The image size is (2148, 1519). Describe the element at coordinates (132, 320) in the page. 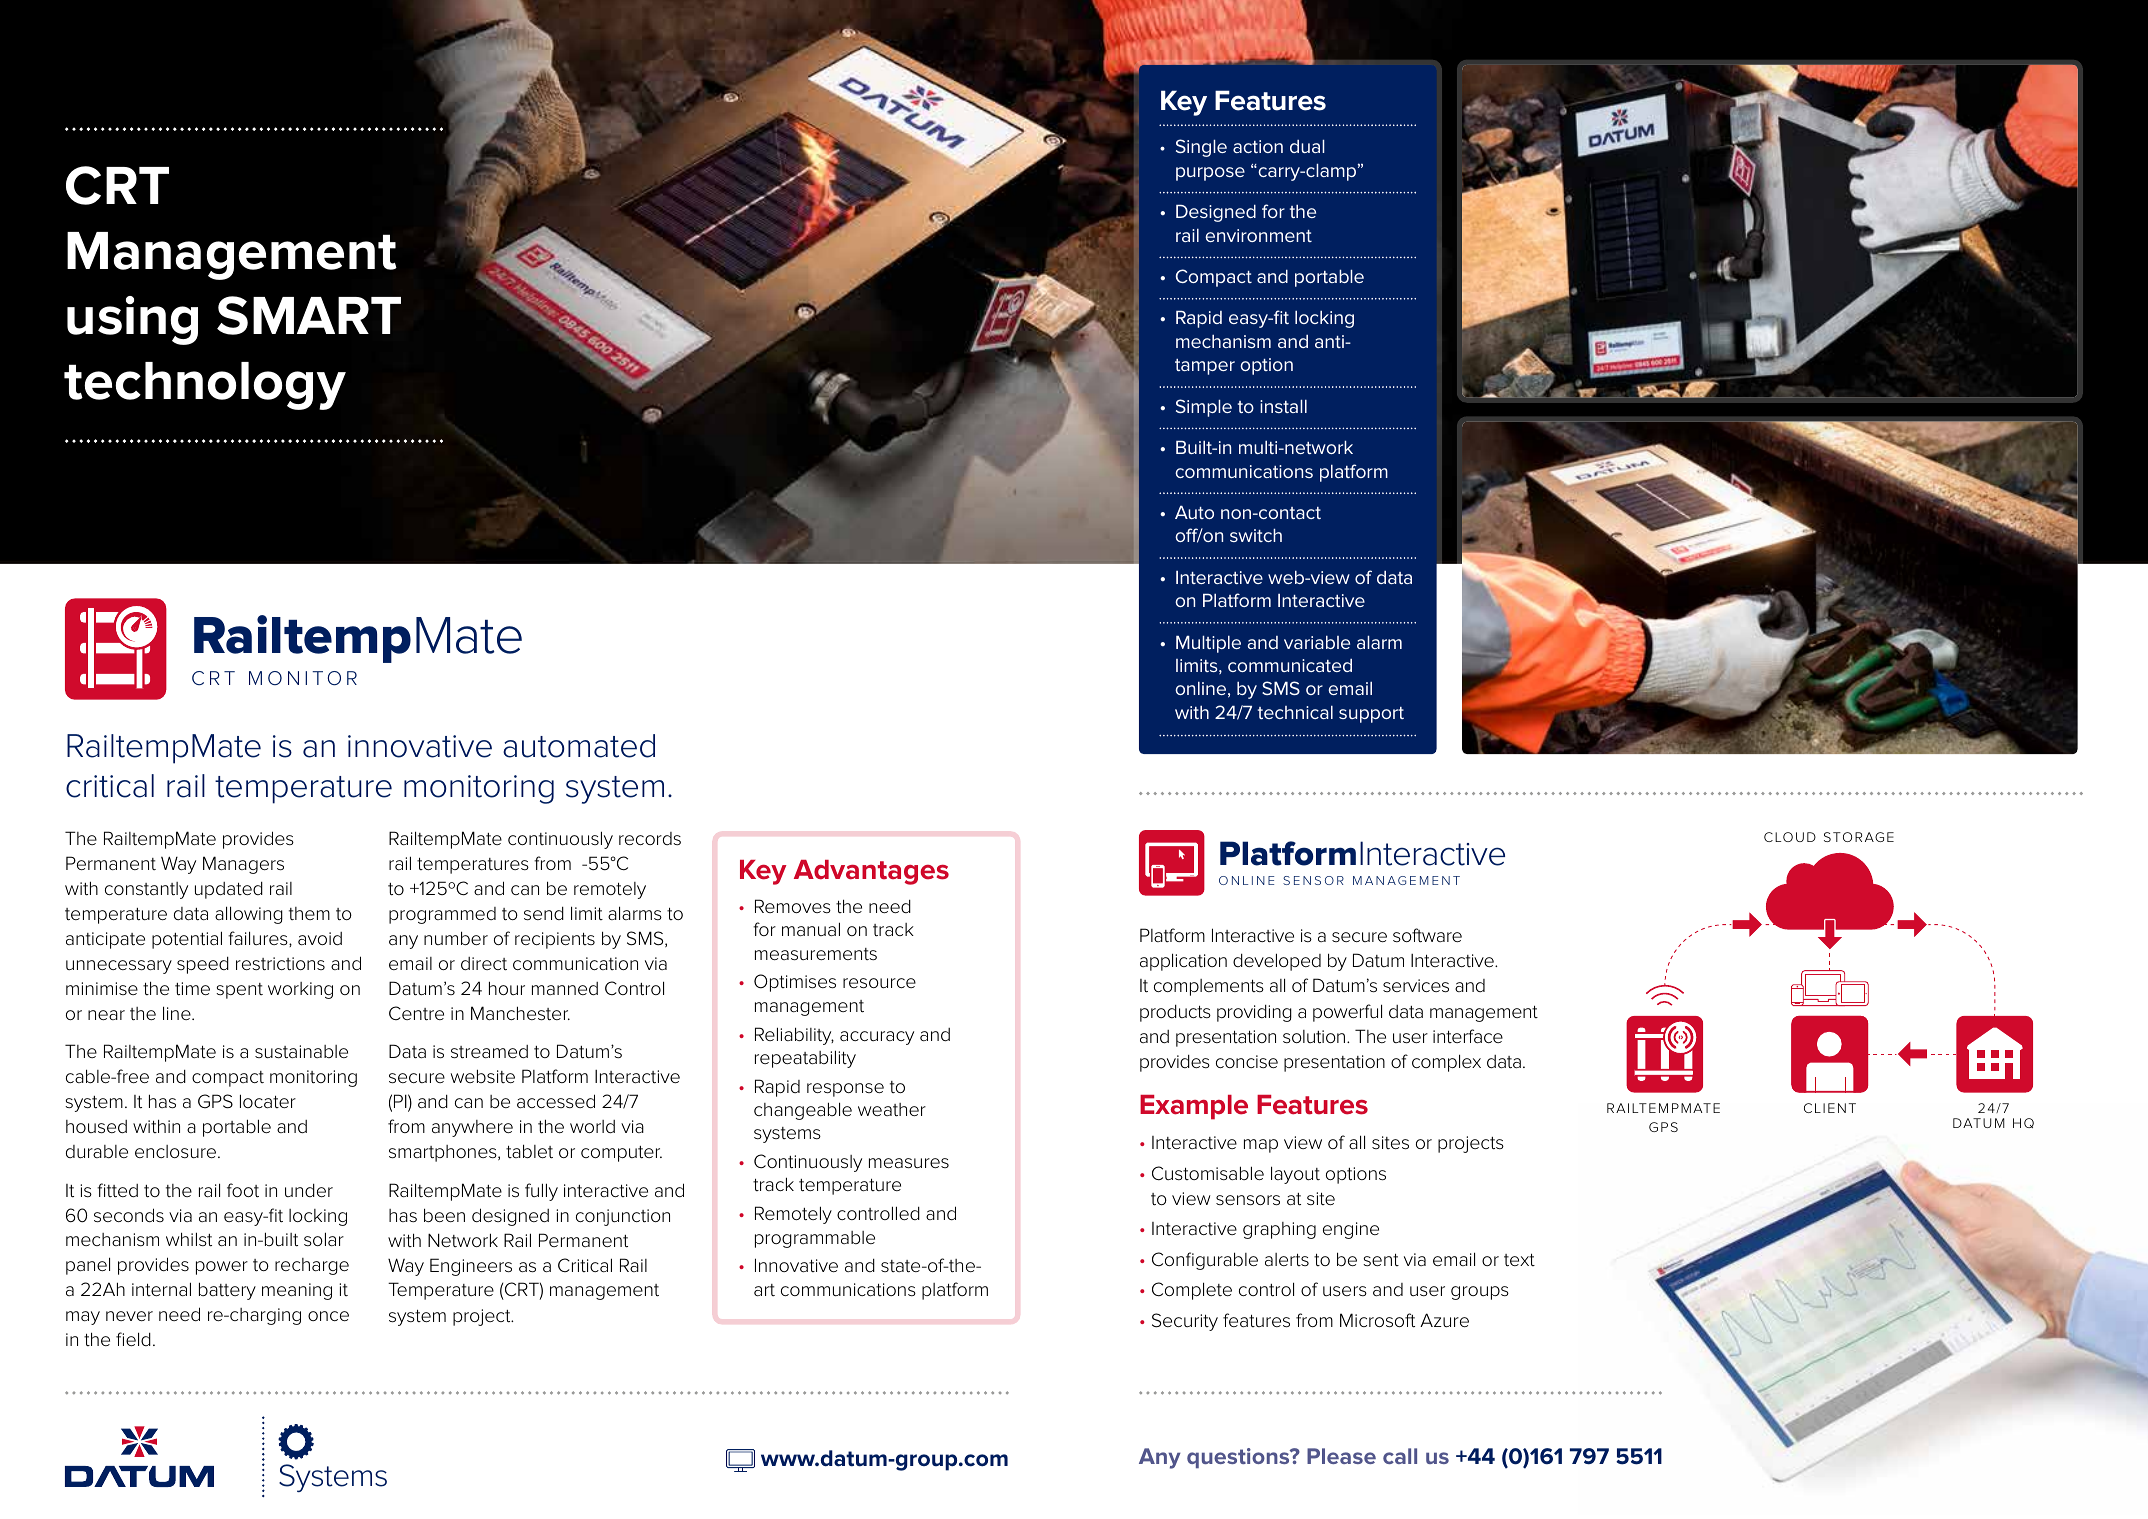

I see `using` at that location.
